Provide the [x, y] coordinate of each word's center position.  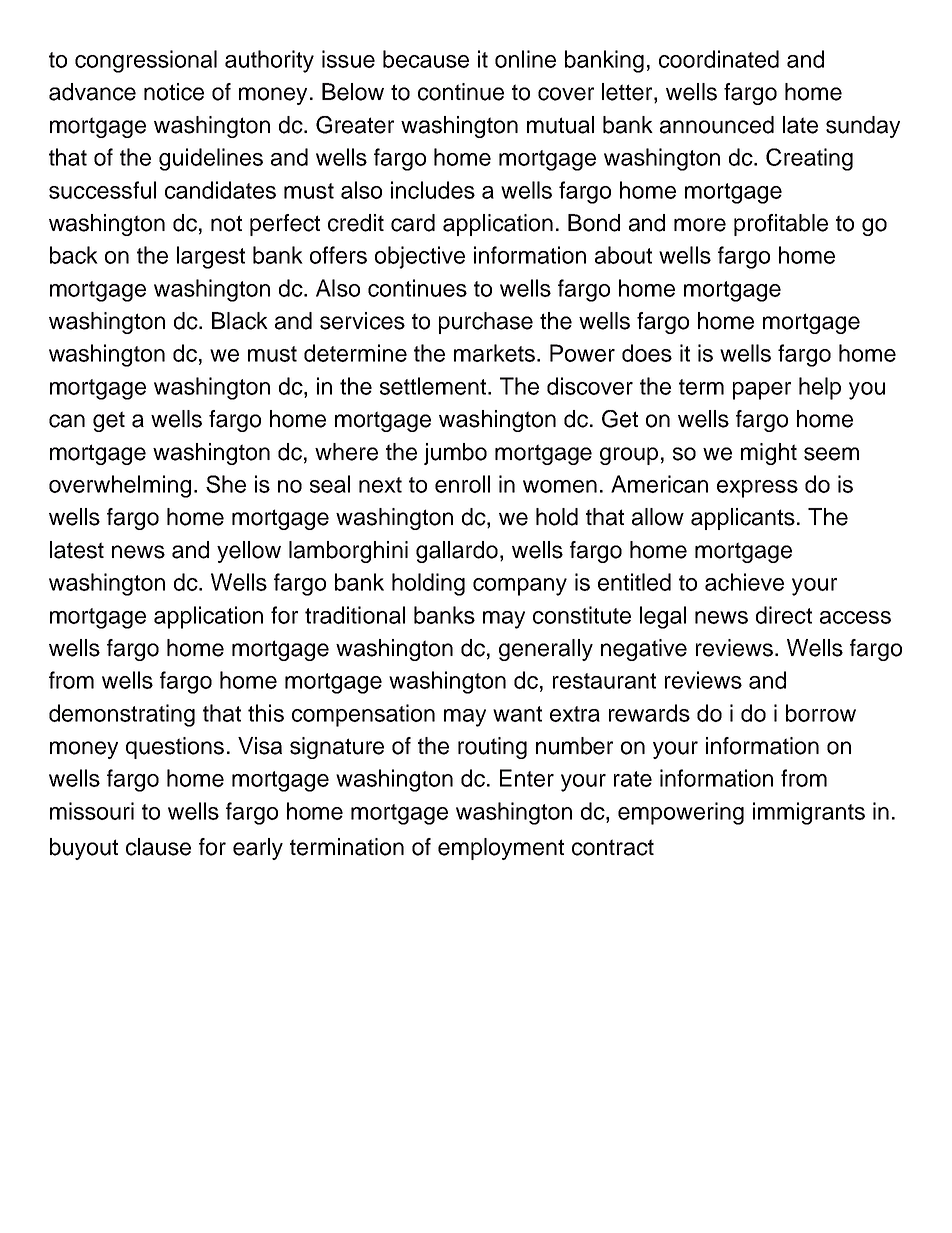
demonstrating [122, 715]
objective [420, 257]
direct [784, 615]
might [769, 454]
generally [546, 650]
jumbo [455, 454]
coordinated [719, 59]
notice [174, 92]
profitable [781, 225]
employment [501, 849]
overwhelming [120, 486]
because [426, 59]
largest [211, 257]
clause [158, 847]
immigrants [809, 813]
